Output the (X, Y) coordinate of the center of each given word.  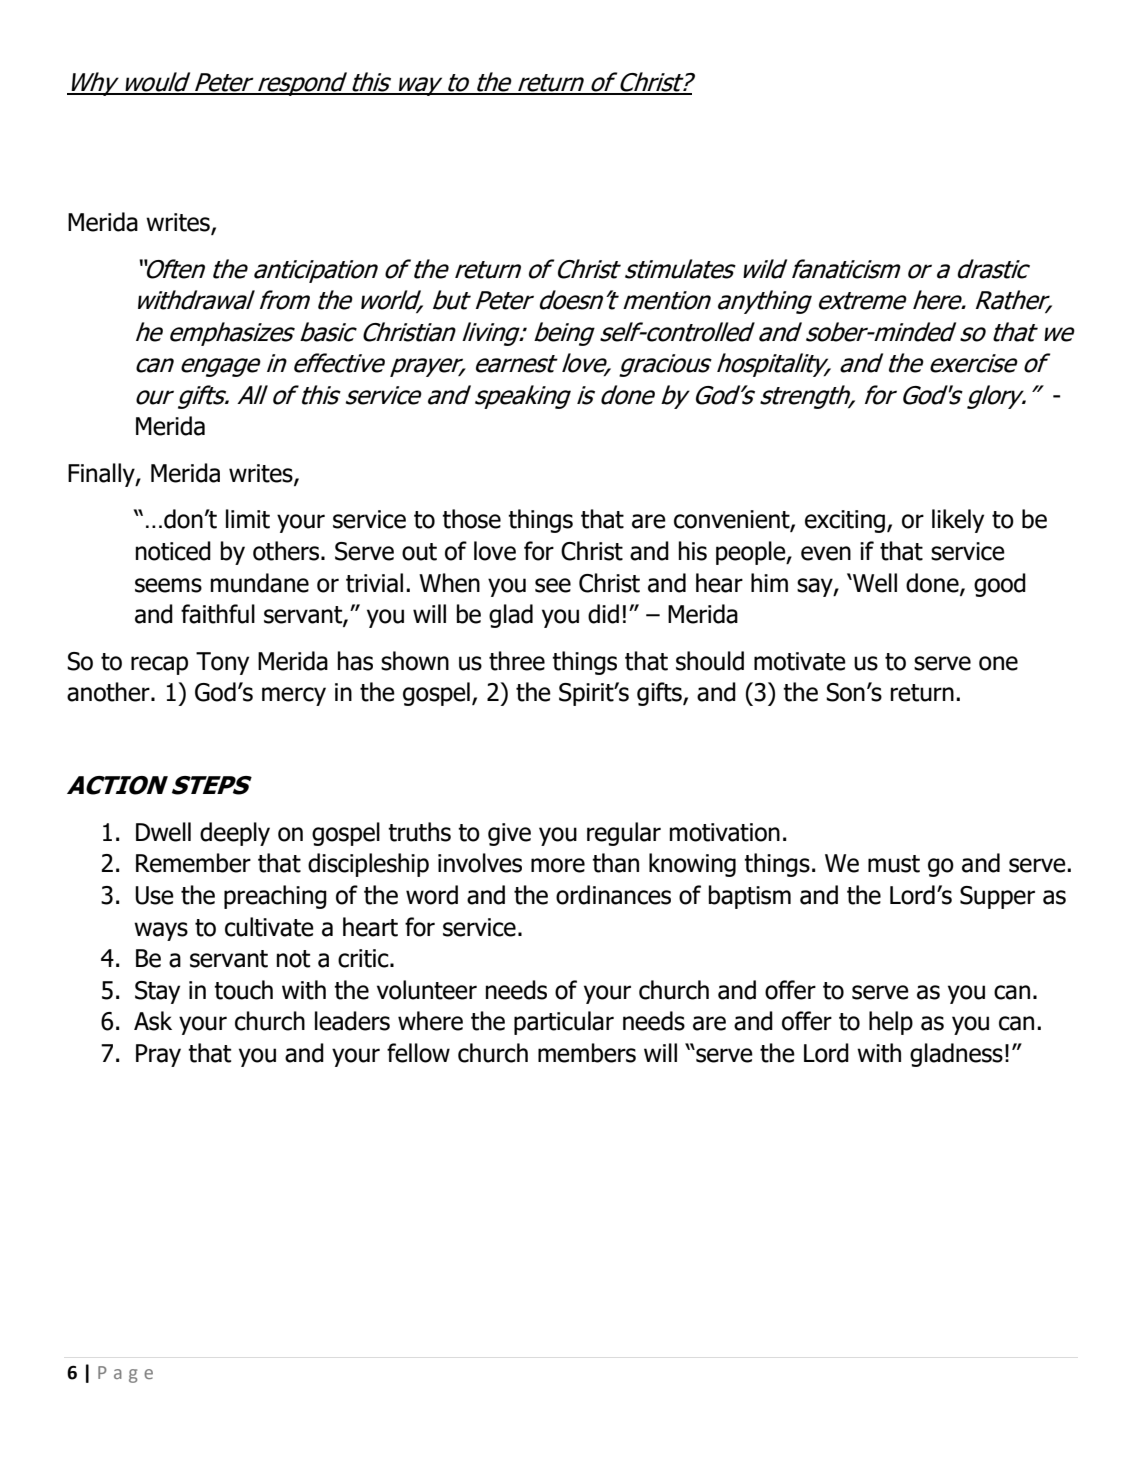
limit (248, 519)
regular (624, 834)
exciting (845, 521)
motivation (725, 832)
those (471, 519)
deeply (235, 834)
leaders (352, 1021)
